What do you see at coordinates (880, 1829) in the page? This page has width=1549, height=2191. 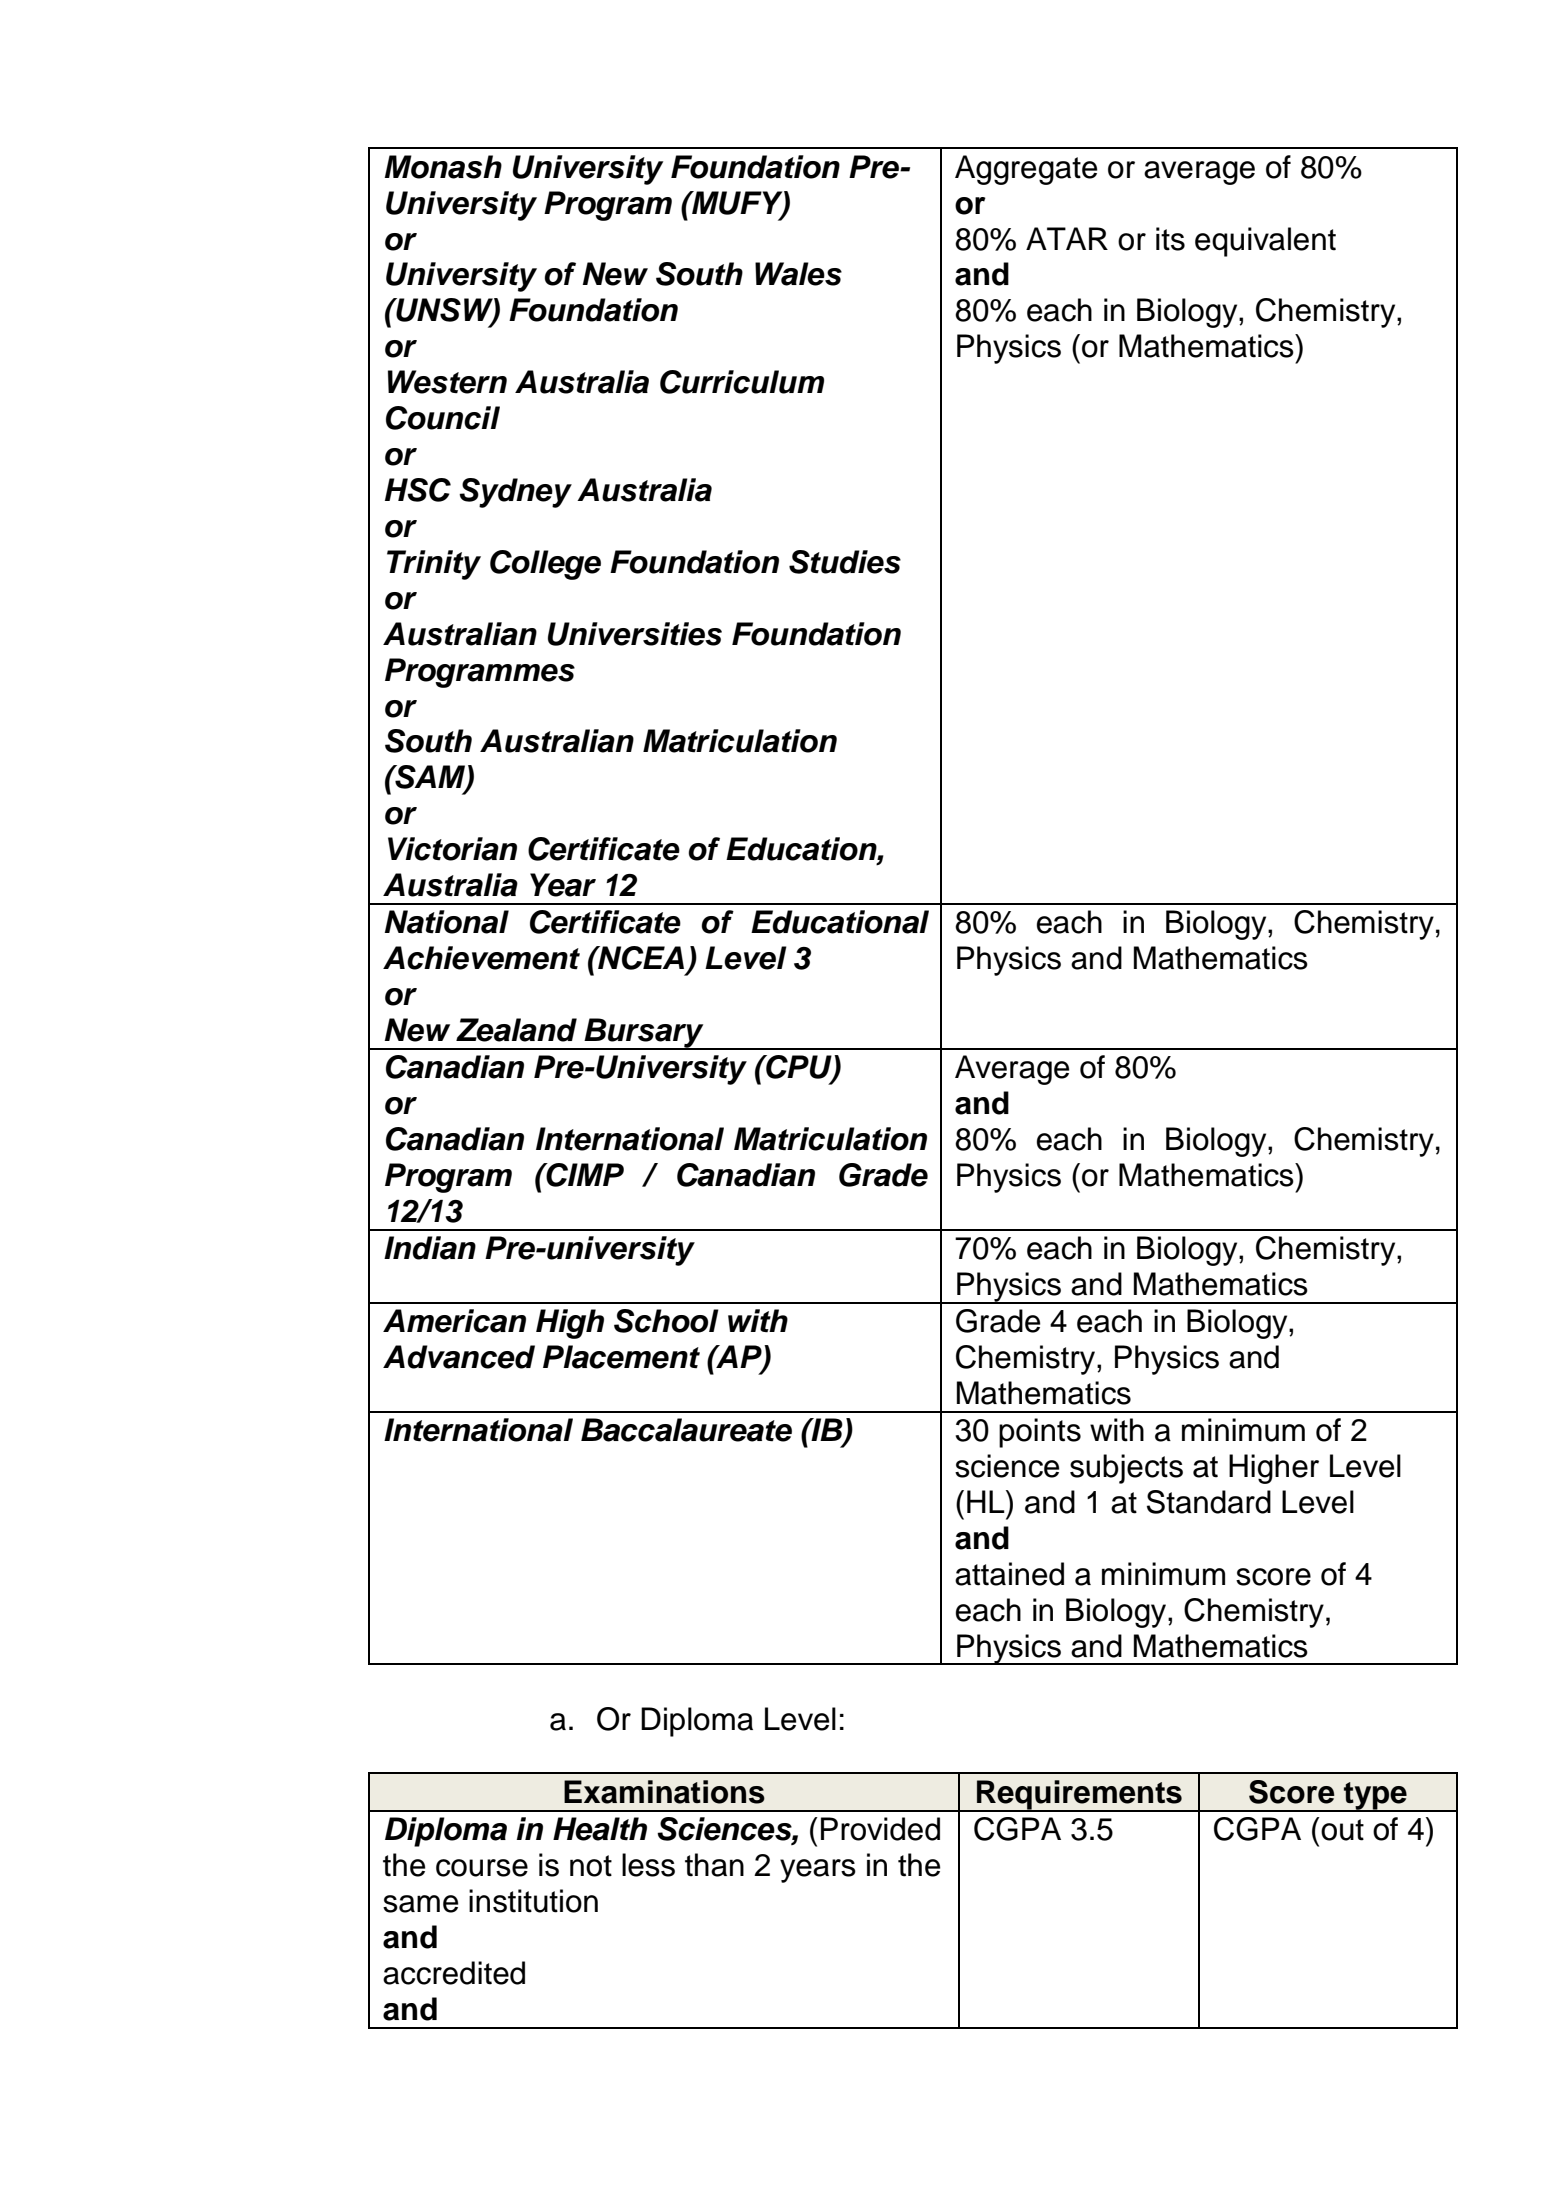 I see `Provided` at bounding box center [880, 1829].
